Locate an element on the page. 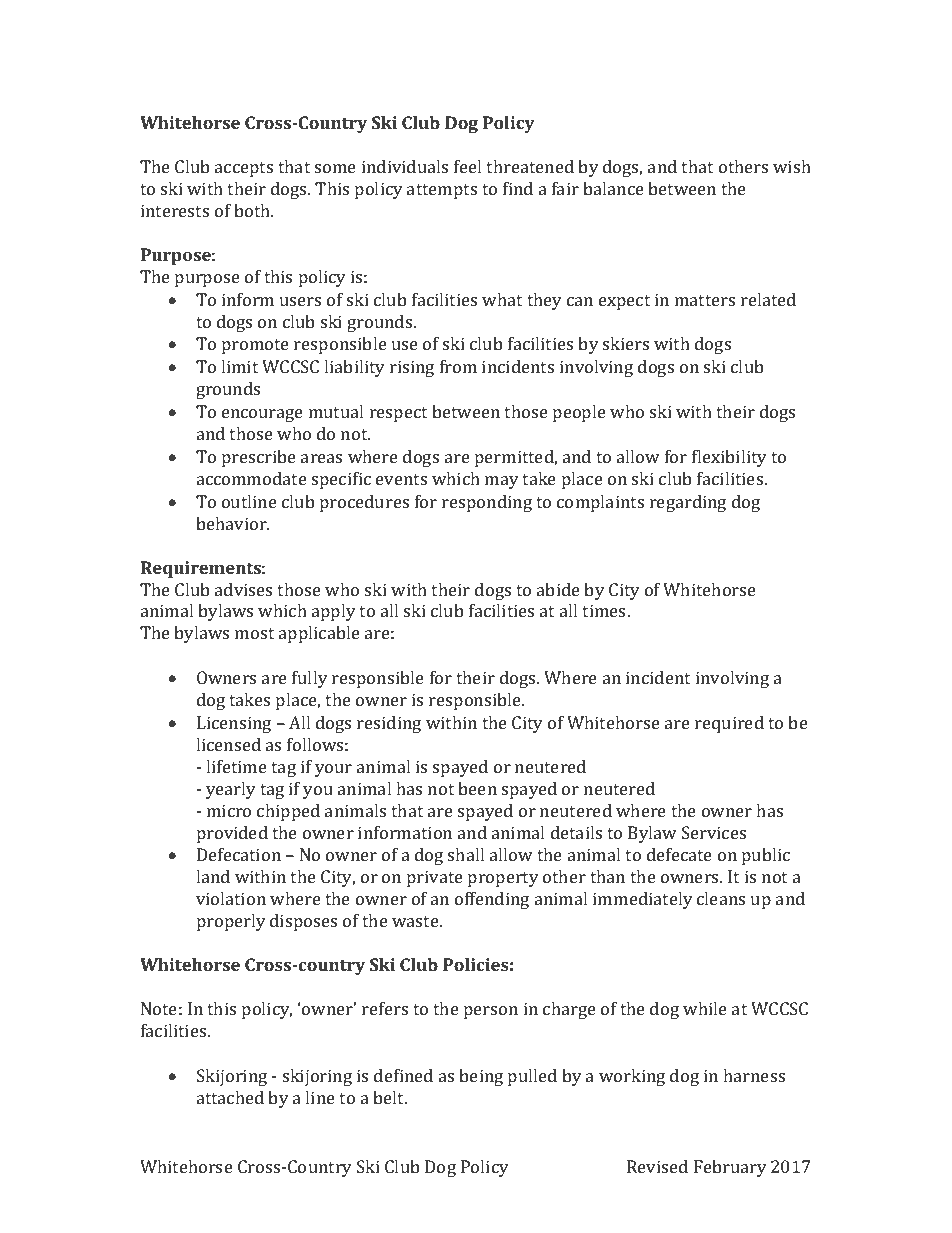  wish is located at coordinates (792, 166).
